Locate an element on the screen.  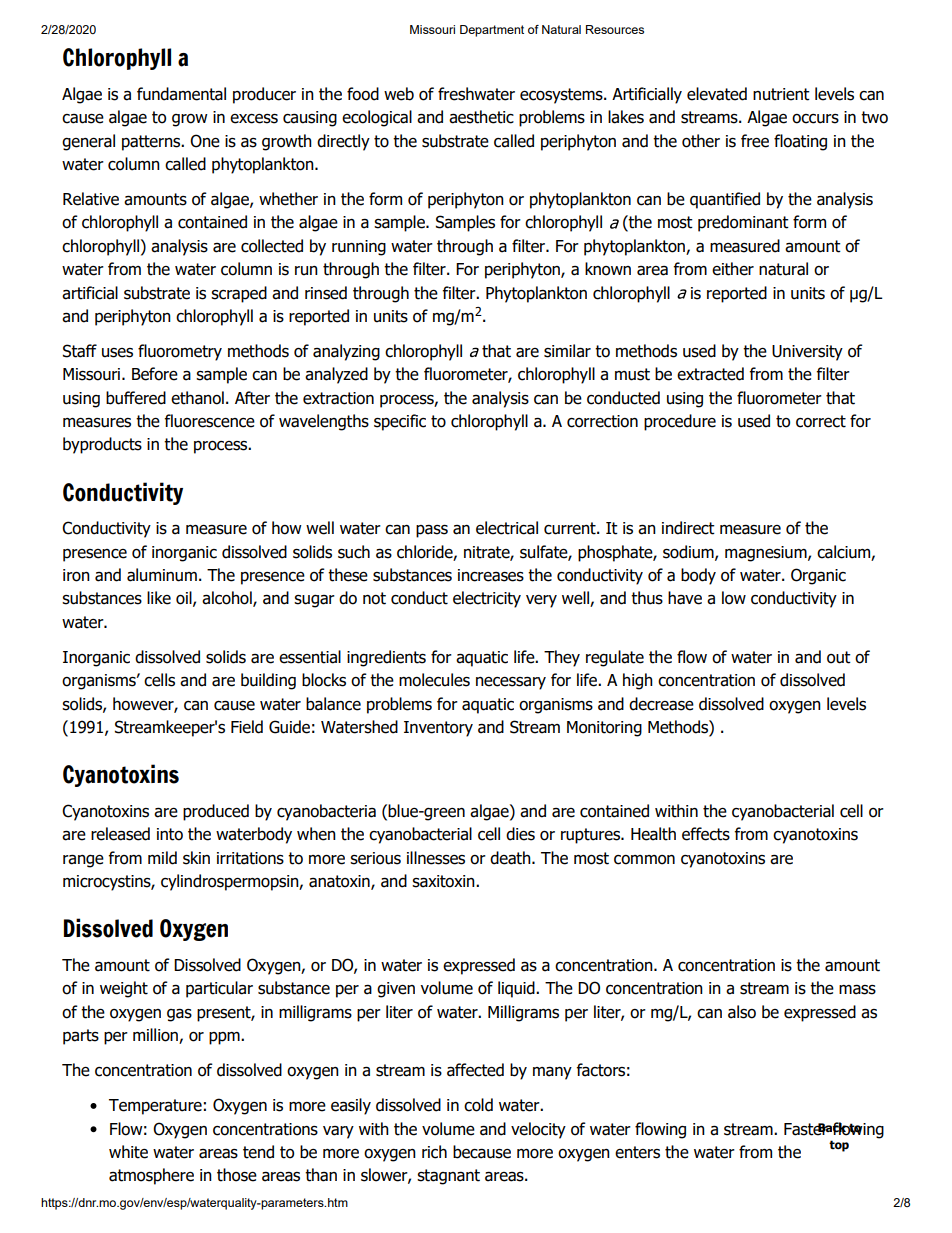
like is located at coordinates (159, 598).
